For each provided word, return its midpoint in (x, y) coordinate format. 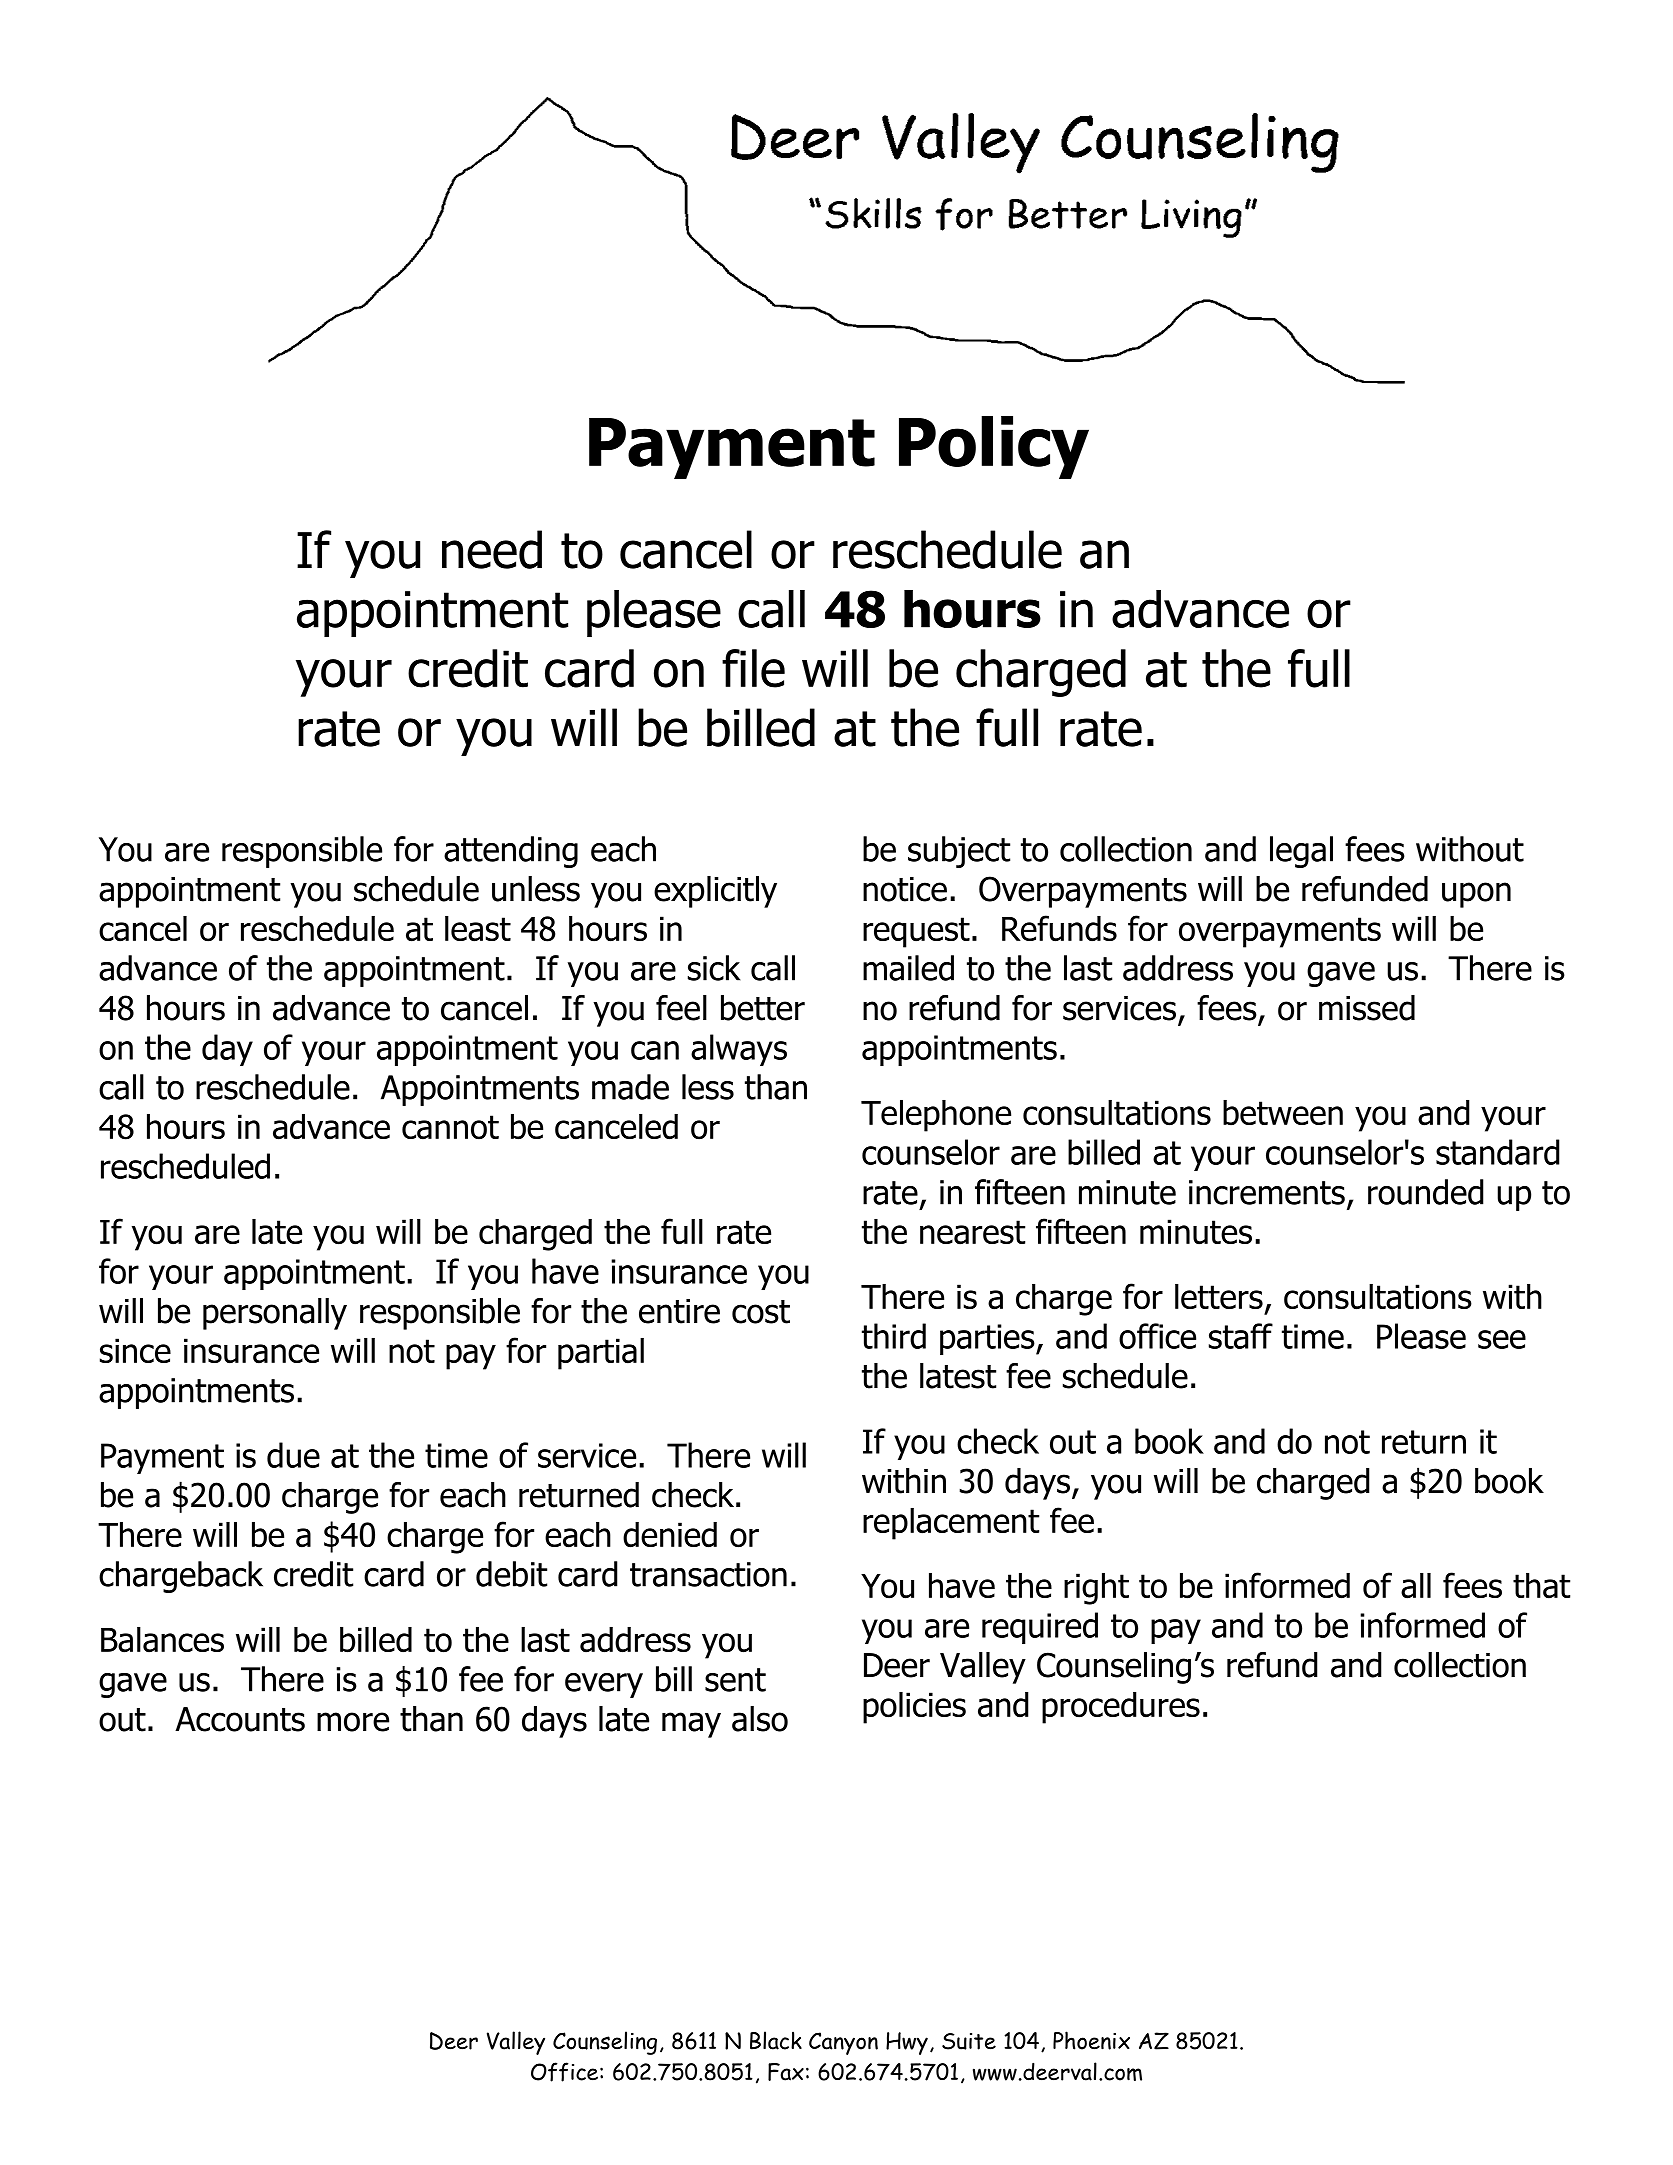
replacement (951, 1524)
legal (1301, 852)
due (293, 1455)
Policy (994, 447)
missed (1367, 1008)
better (763, 1008)
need (492, 549)
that (1541, 1586)
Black (776, 2040)
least (478, 929)
